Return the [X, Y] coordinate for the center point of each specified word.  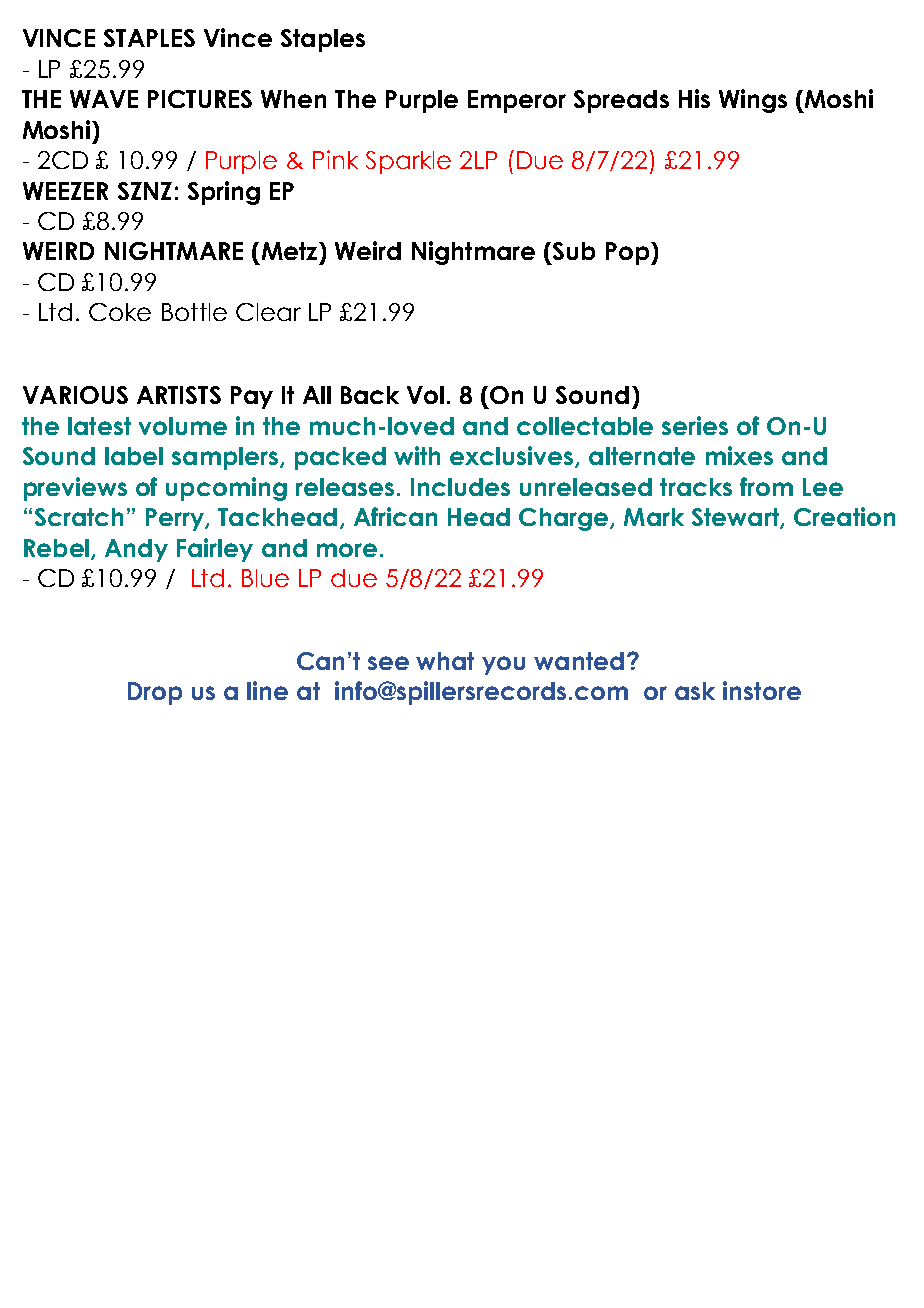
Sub [574, 251]
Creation [844, 516]
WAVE [104, 99]
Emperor [517, 101]
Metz [291, 251]
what [445, 661]
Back [370, 395]
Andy [136, 550]
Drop [155, 693]
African [395, 516]
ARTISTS [179, 395]
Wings [753, 101]
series [695, 425]
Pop [627, 253]
